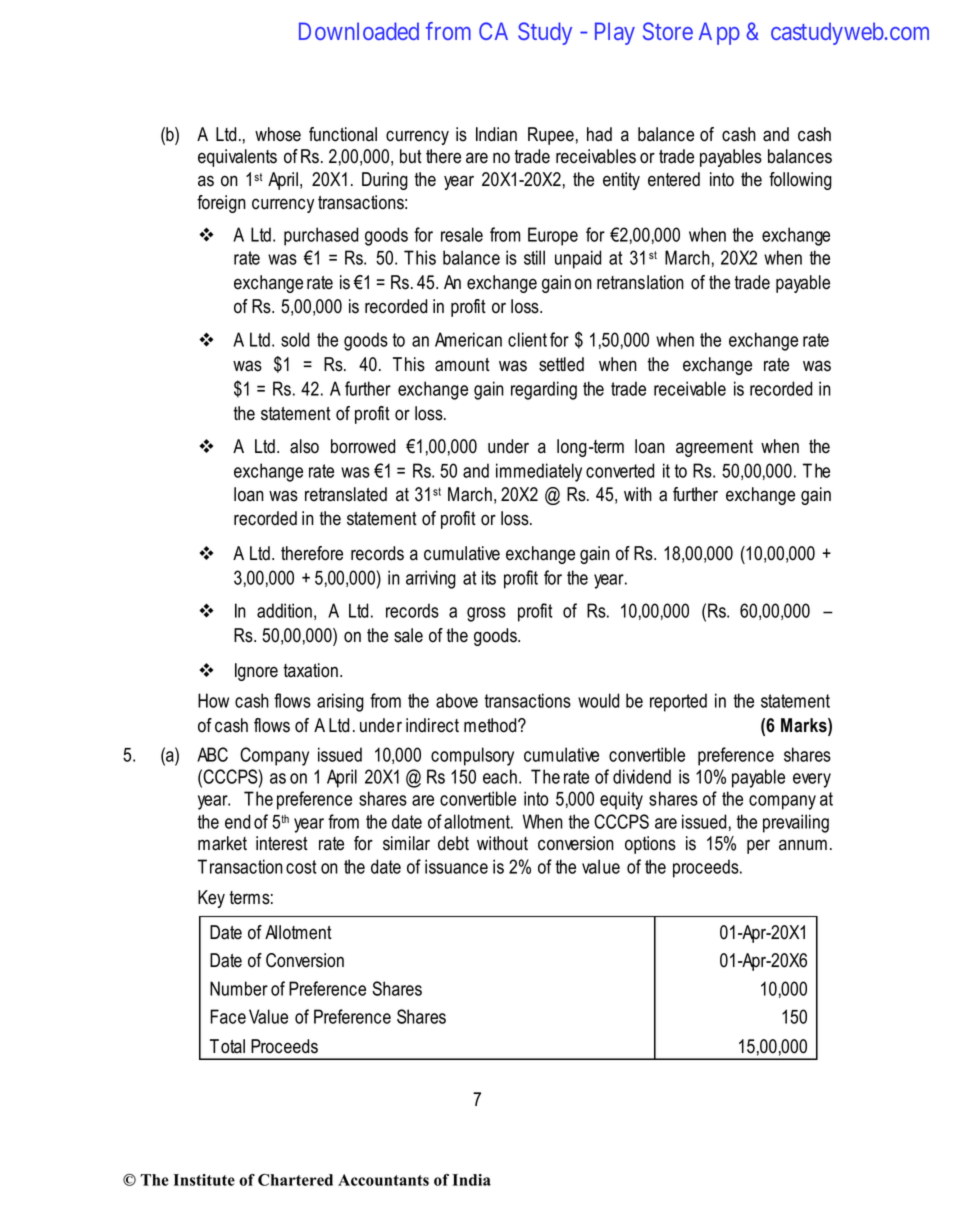 Image resolution: width=955 pixels, height=1232 pixels. Describe the element at coordinates (551, 136) in the image. I see `Rupee` at that location.
